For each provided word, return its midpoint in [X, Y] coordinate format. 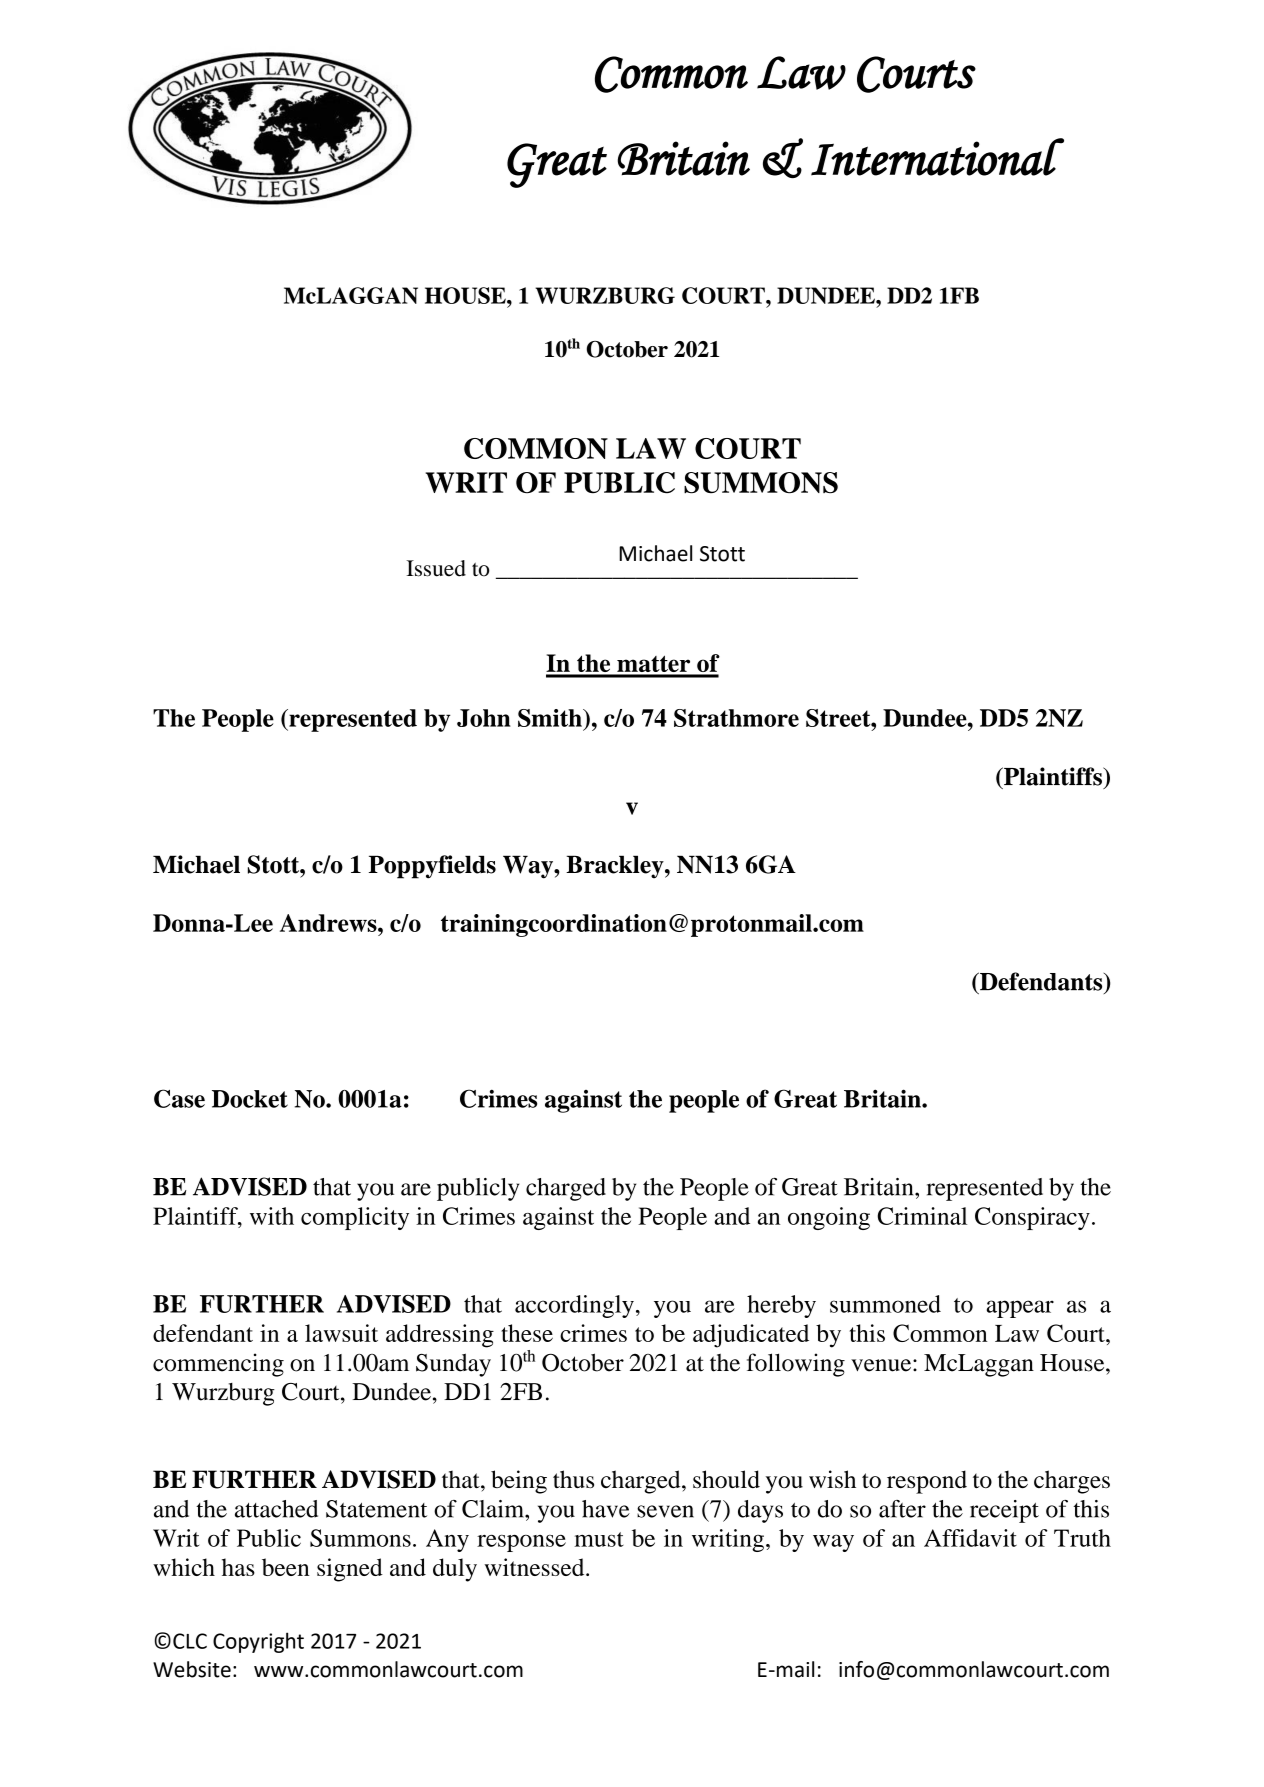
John [484, 718]
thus [573, 1479]
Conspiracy [1032, 1218]
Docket [250, 1099]
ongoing [829, 1218]
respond [927, 1482]
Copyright [258, 1642]
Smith [551, 718]
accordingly [574, 1306]
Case [179, 1098]
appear [1020, 1309]
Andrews [329, 923]
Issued [436, 568]
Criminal [922, 1216]
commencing [218, 1365]
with [272, 1216]
